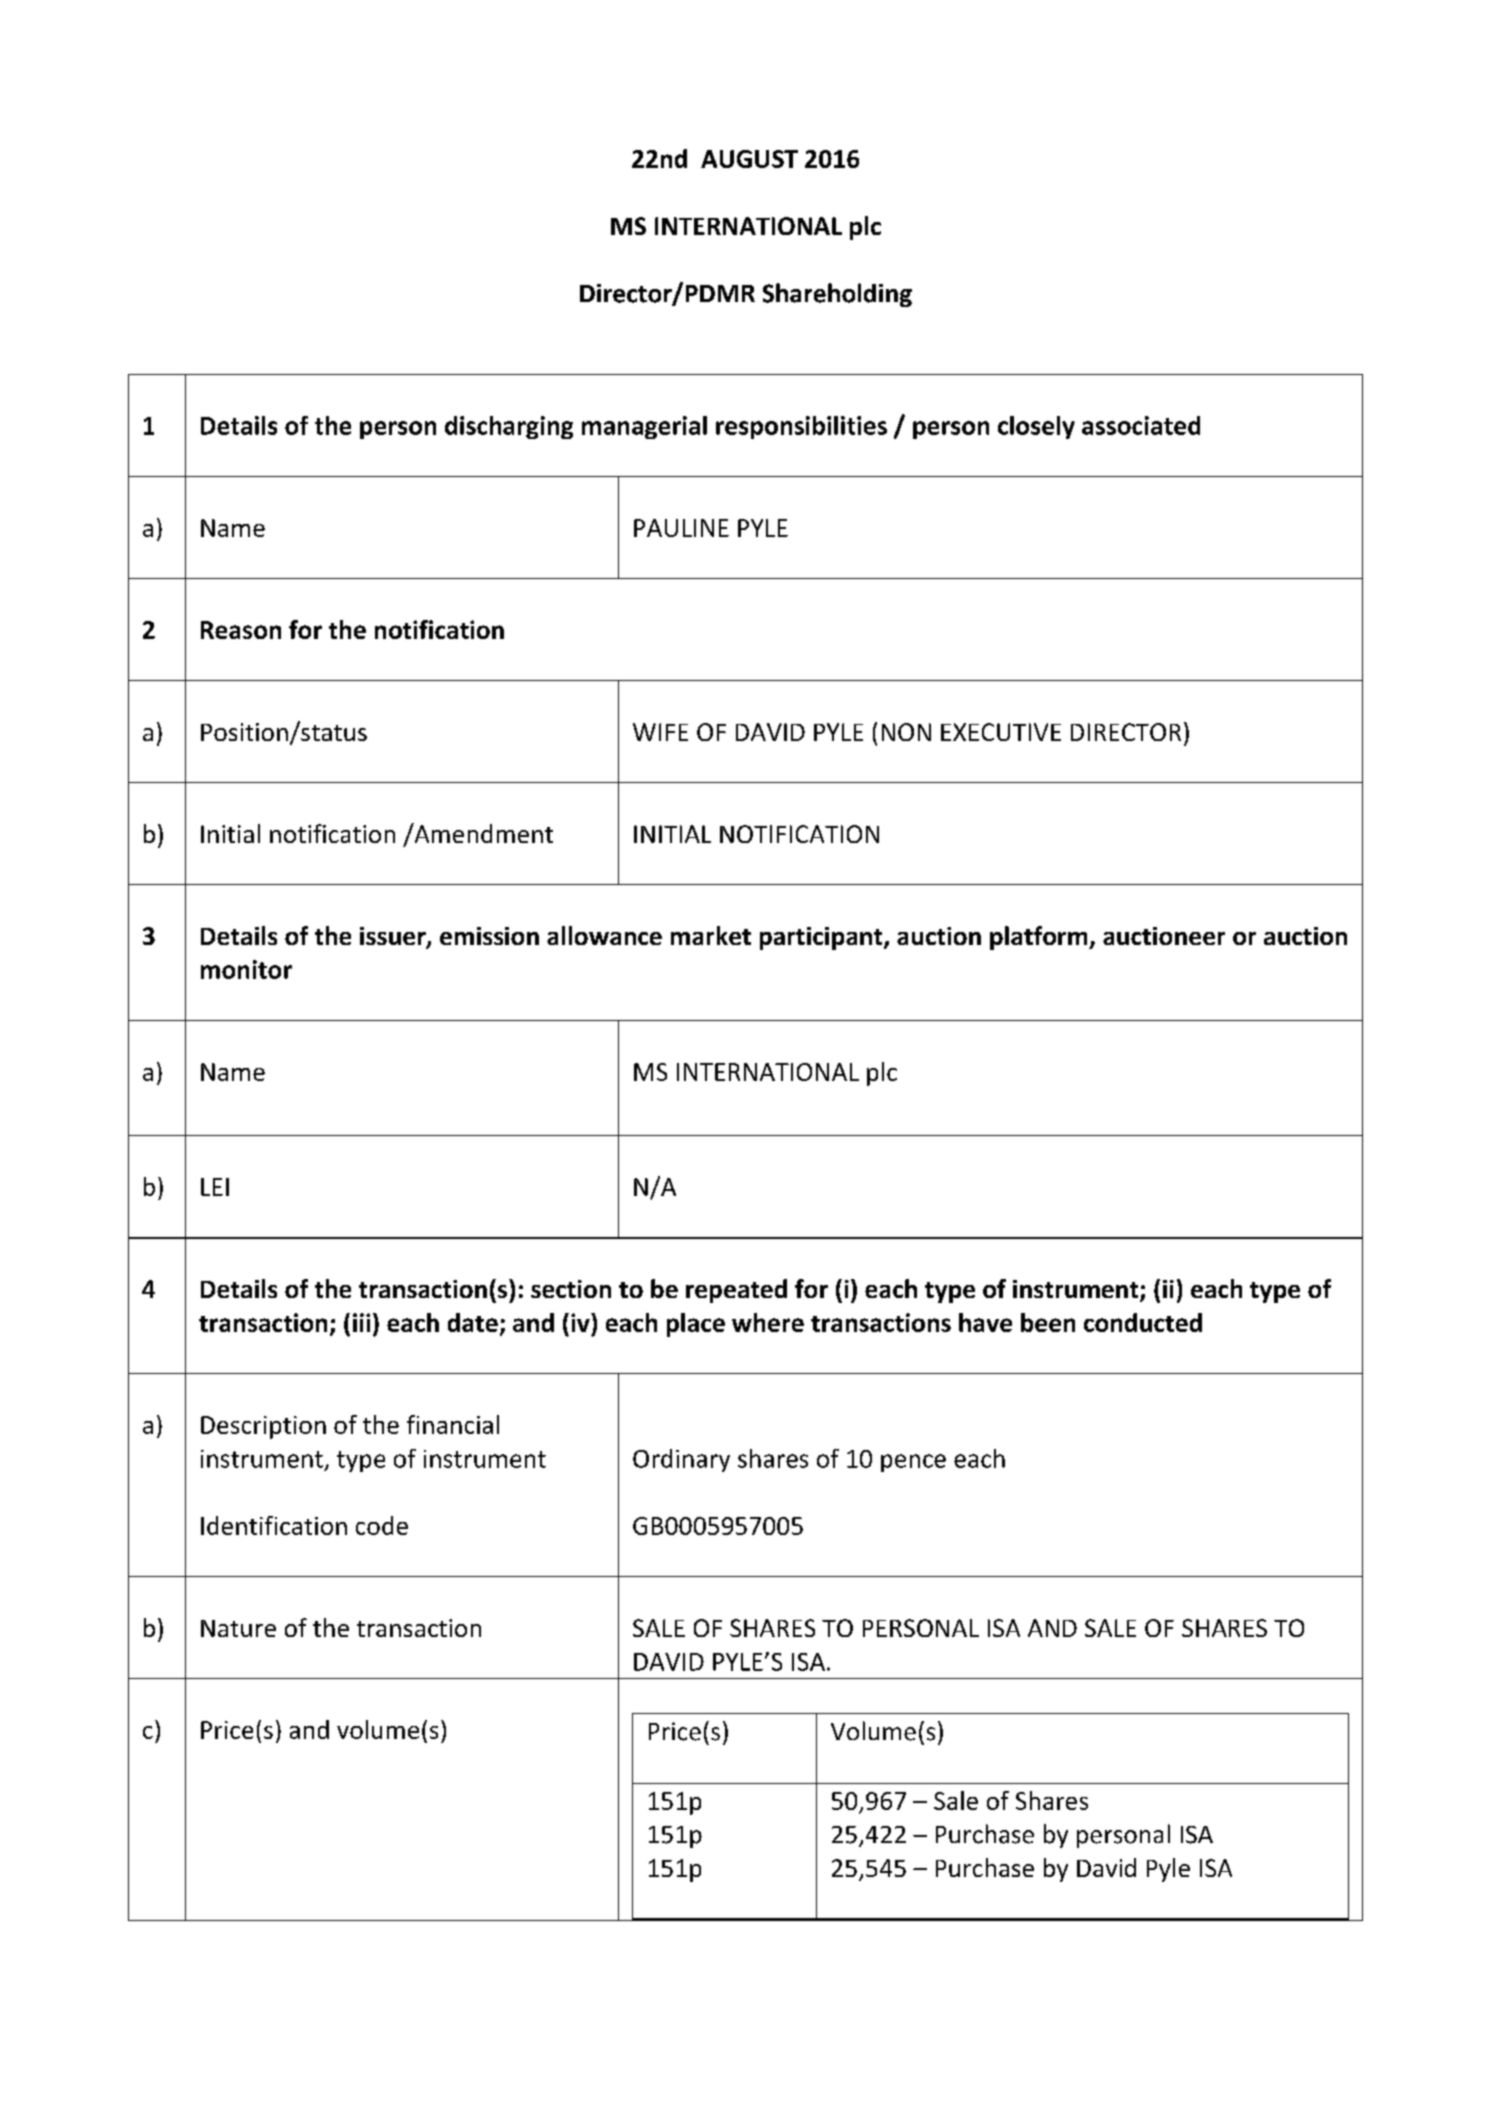  Describe the element at coordinates (1048, 1322) in the screenshot. I see `been` at that location.
